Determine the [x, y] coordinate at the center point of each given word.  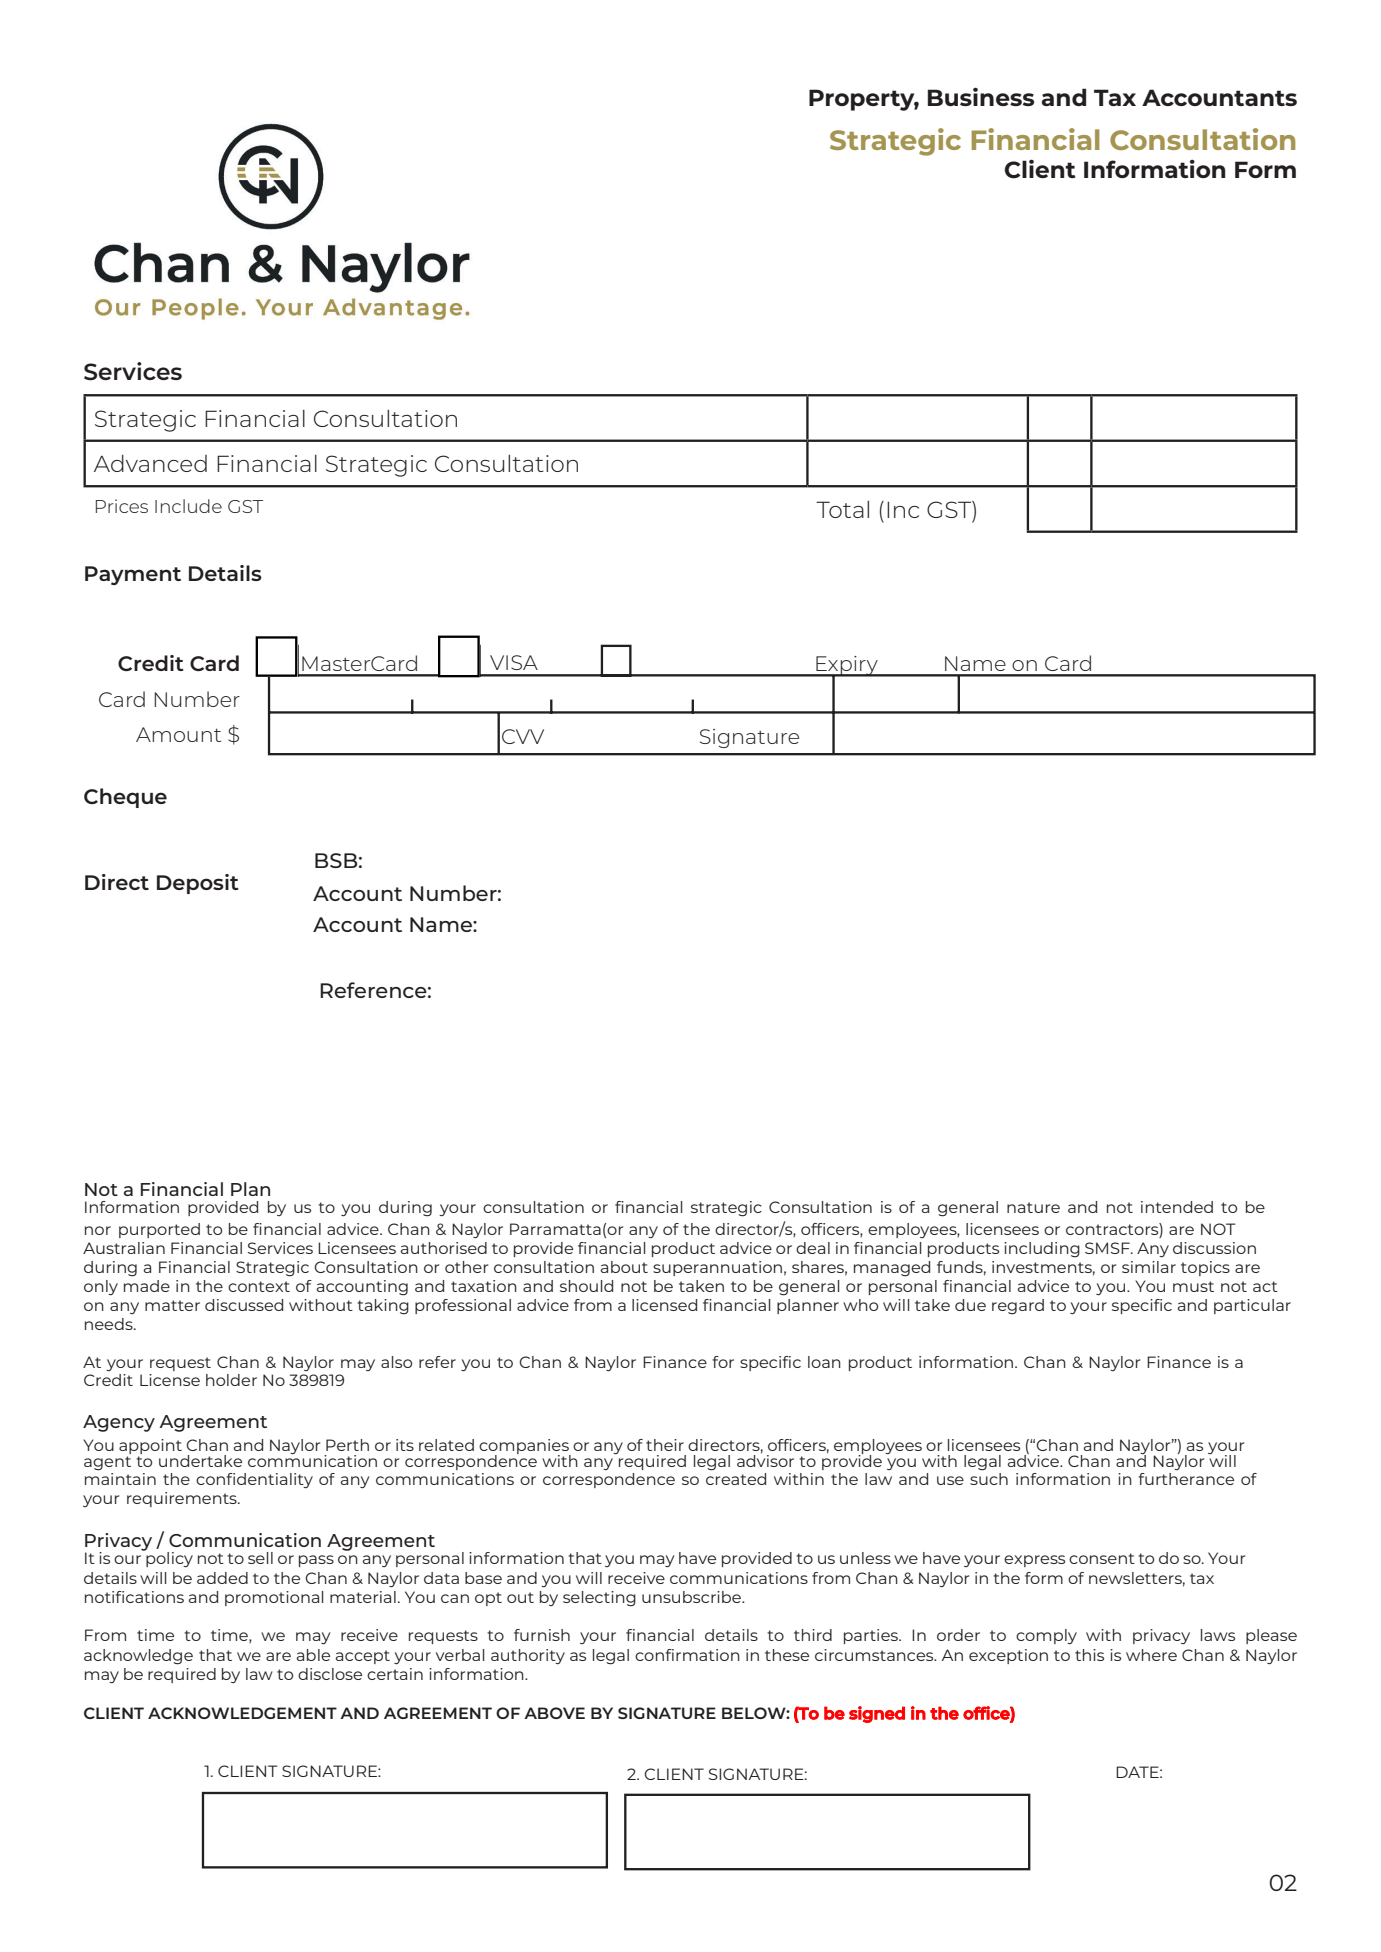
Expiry [847, 667]
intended [1177, 1207]
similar [1149, 1267]
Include [188, 506]
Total [842, 509]
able [313, 1655]
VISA [514, 662]
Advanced [150, 463]
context [259, 1286]
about [624, 1267]
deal [813, 1248]
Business [981, 96]
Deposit [198, 884]
